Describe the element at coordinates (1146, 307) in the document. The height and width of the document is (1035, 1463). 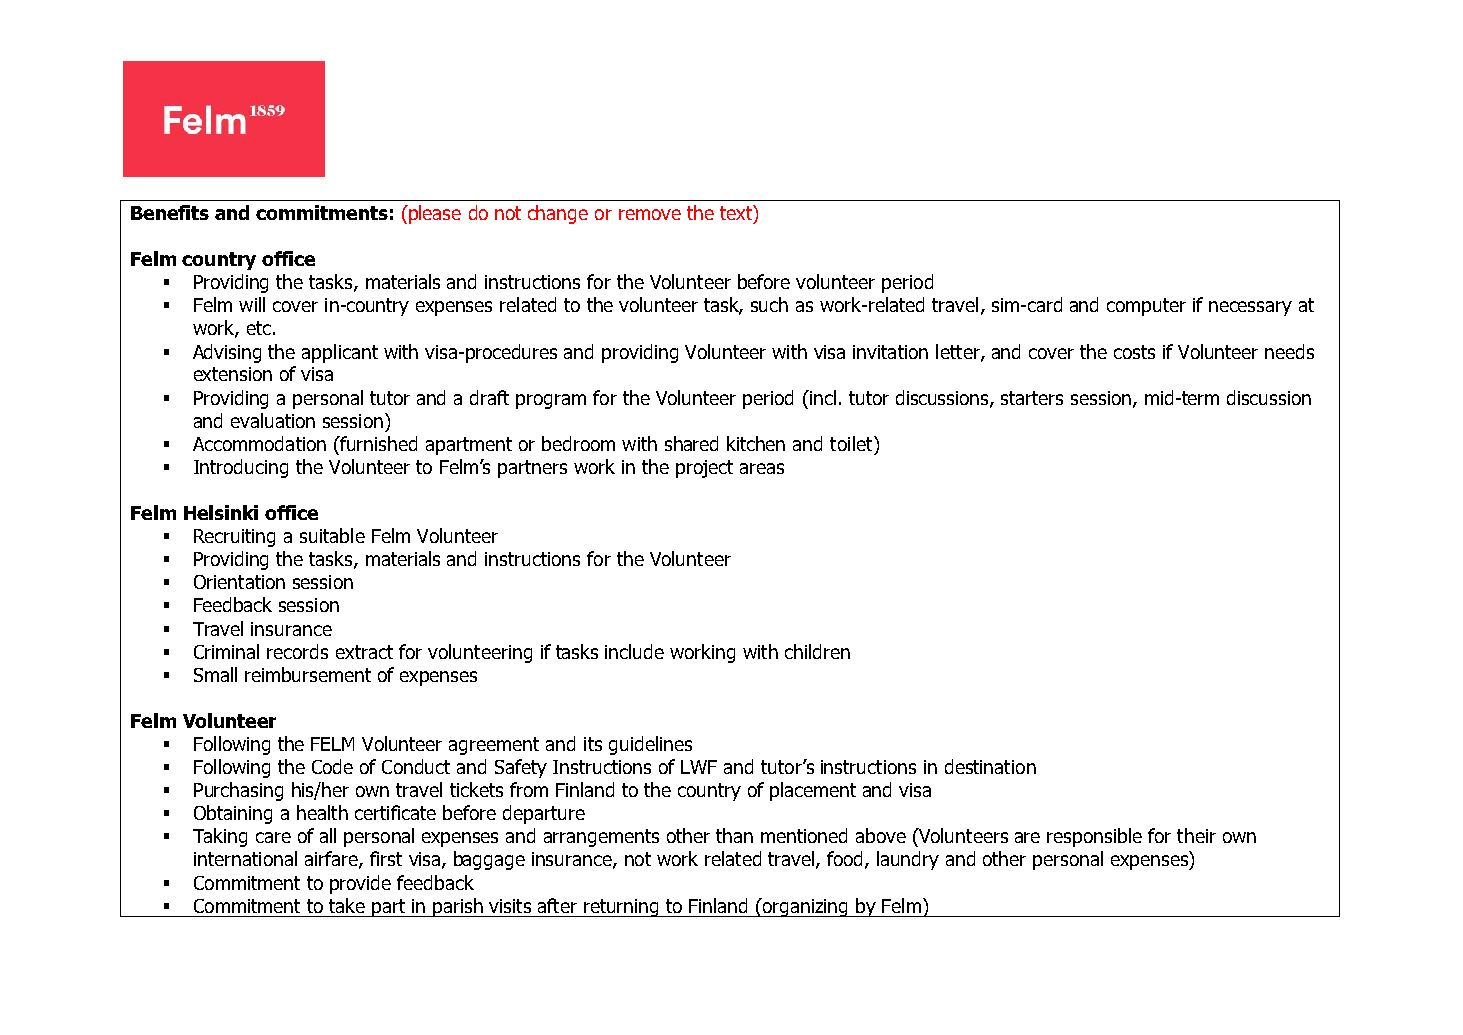
I see `computer` at that location.
